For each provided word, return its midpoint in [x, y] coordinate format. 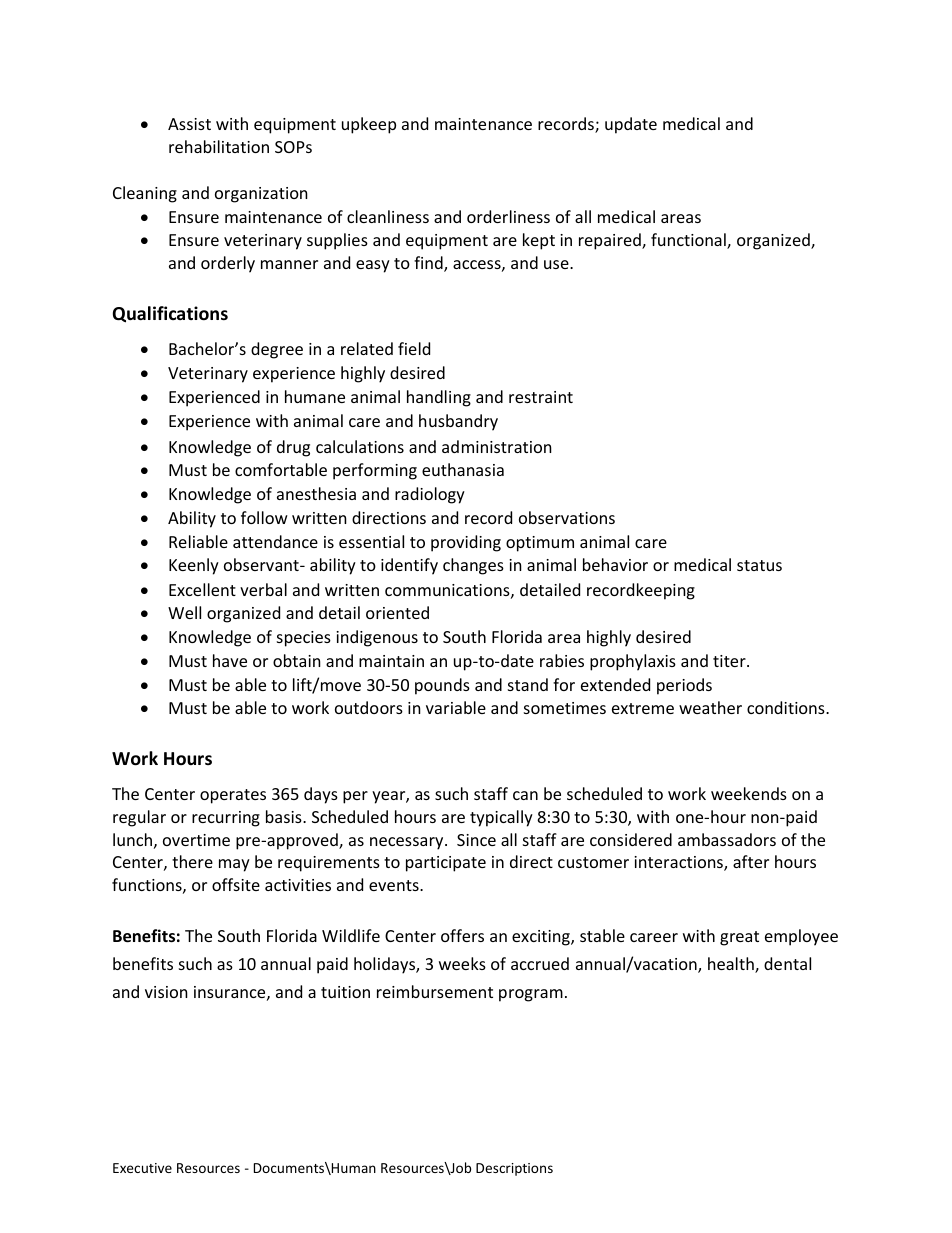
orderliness [508, 216]
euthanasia [463, 469]
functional [689, 241]
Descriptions [514, 1169]
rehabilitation [219, 146]
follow [264, 517]
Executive [142, 1168]
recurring [226, 819]
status [759, 565]
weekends [749, 793]
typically [501, 818]
